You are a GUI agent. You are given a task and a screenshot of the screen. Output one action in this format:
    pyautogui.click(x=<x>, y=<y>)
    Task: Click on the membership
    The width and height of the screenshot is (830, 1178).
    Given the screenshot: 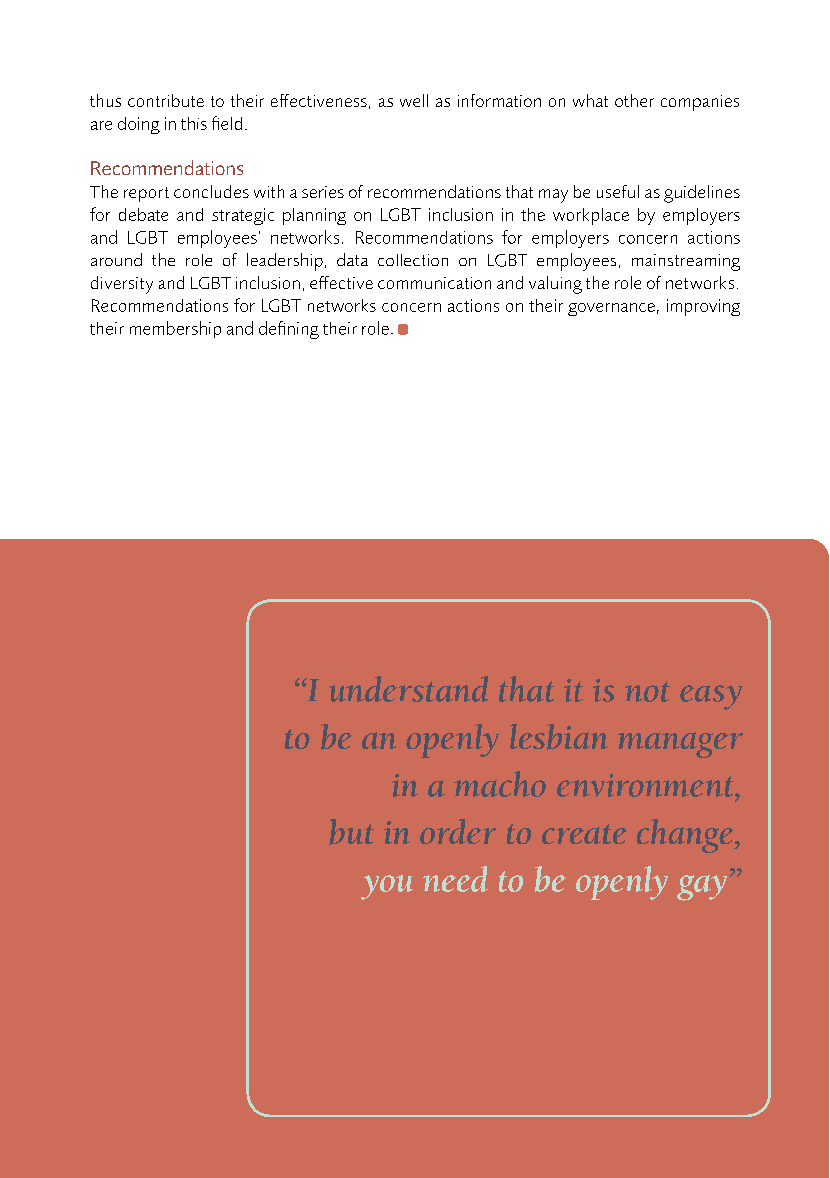 What is the action you would take?
    pyautogui.click(x=175, y=329)
